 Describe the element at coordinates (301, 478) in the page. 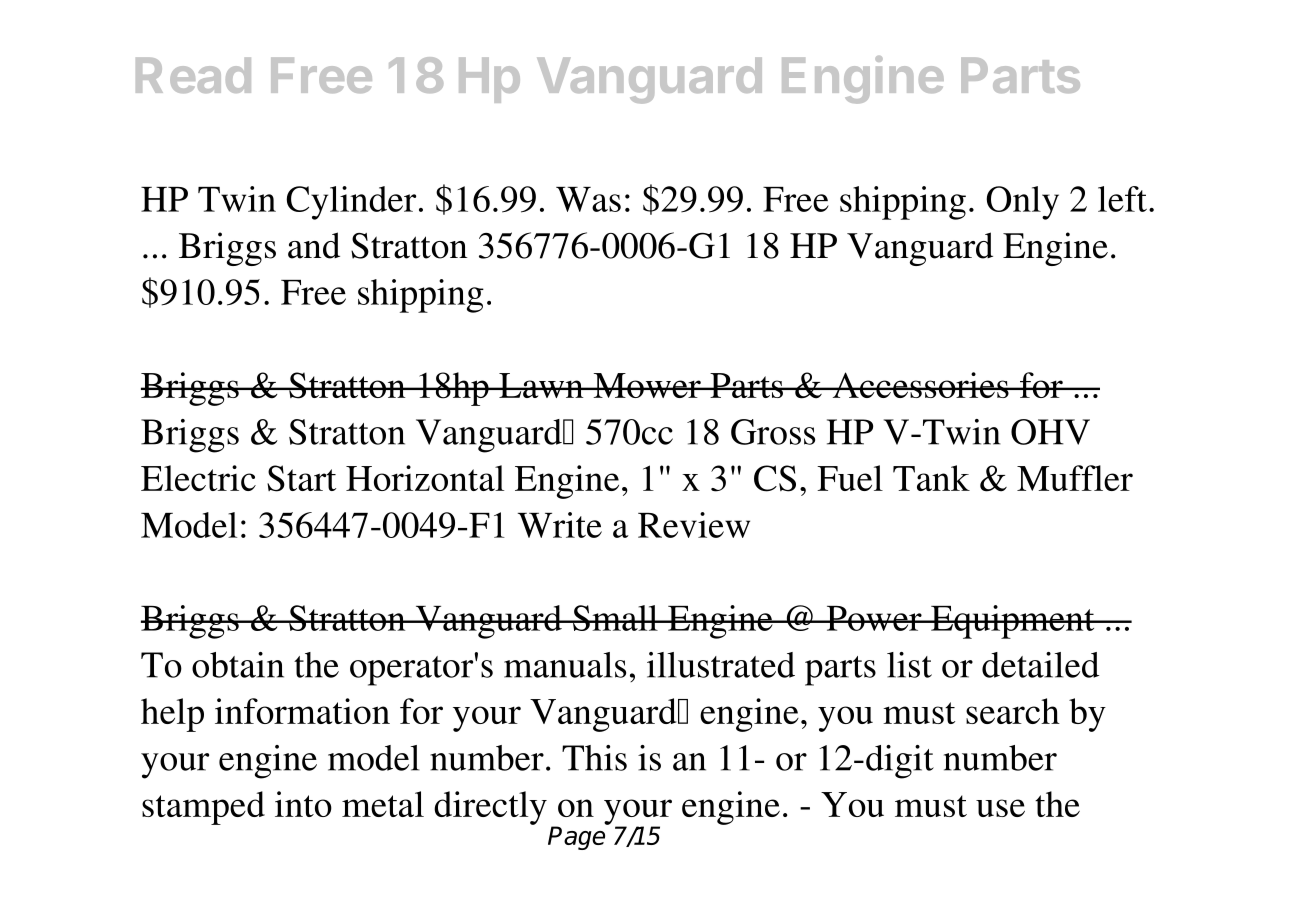

I see `Start` at that location.
